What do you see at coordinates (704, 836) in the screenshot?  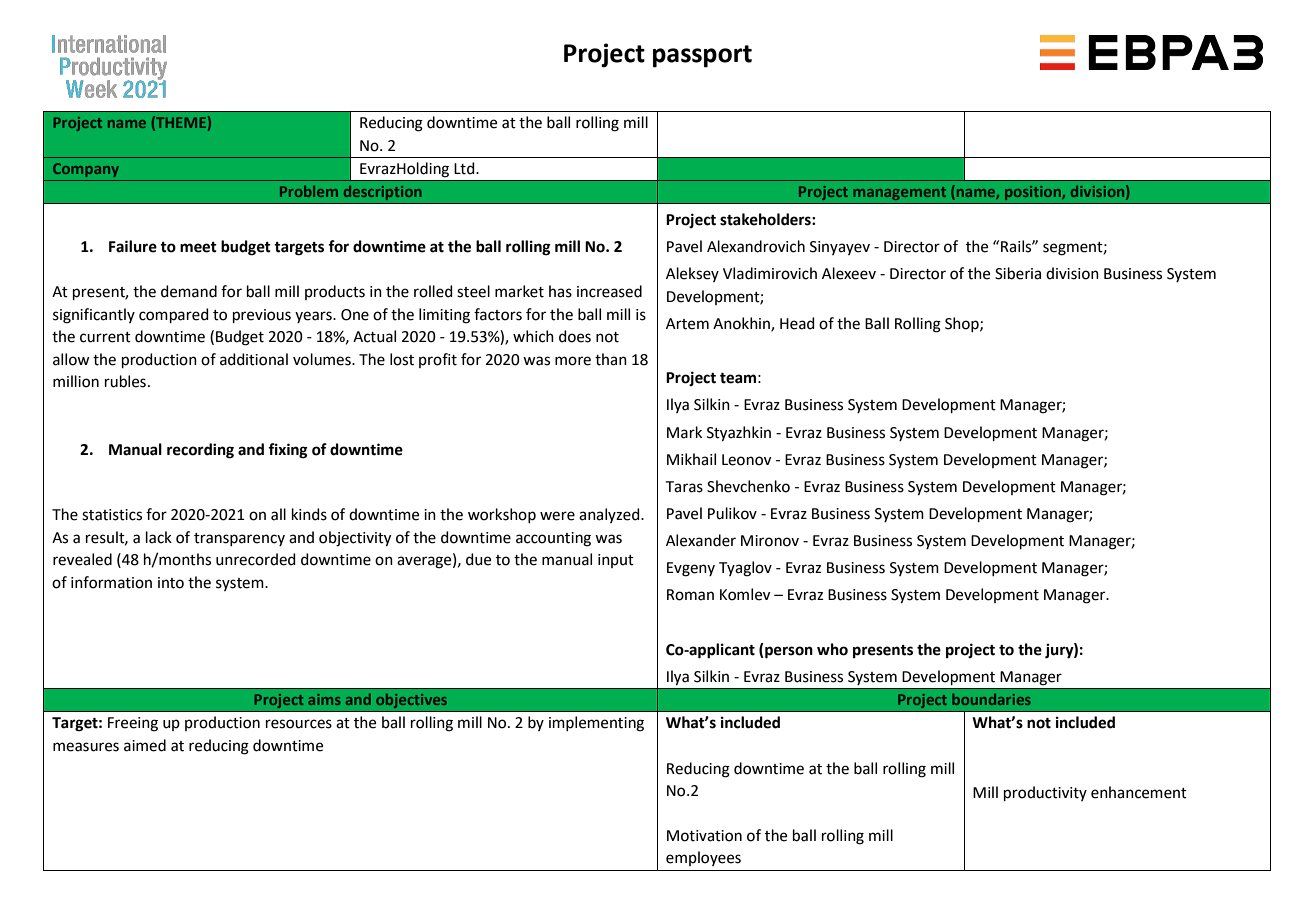 I see `Motivation` at bounding box center [704, 836].
